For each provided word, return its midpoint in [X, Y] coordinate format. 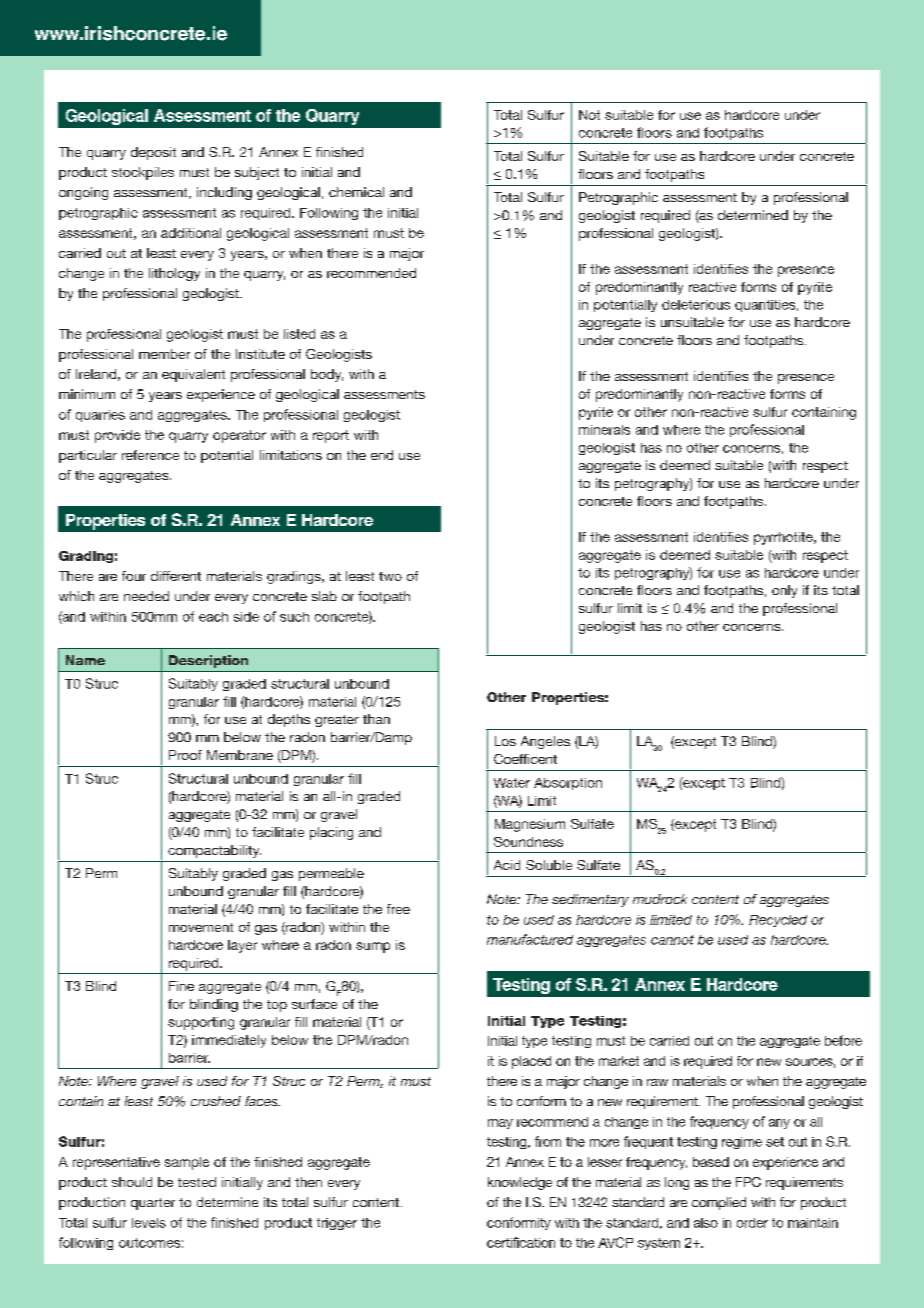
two [390, 576]
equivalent [193, 375]
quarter [153, 1204]
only [784, 591]
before [843, 1040]
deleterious [696, 305]
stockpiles [143, 173]
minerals [604, 430]
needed [146, 596]
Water [512, 783]
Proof [185, 755]
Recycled [778, 921]
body [327, 375]
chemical [356, 192]
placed [531, 1062]
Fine [181, 986]
